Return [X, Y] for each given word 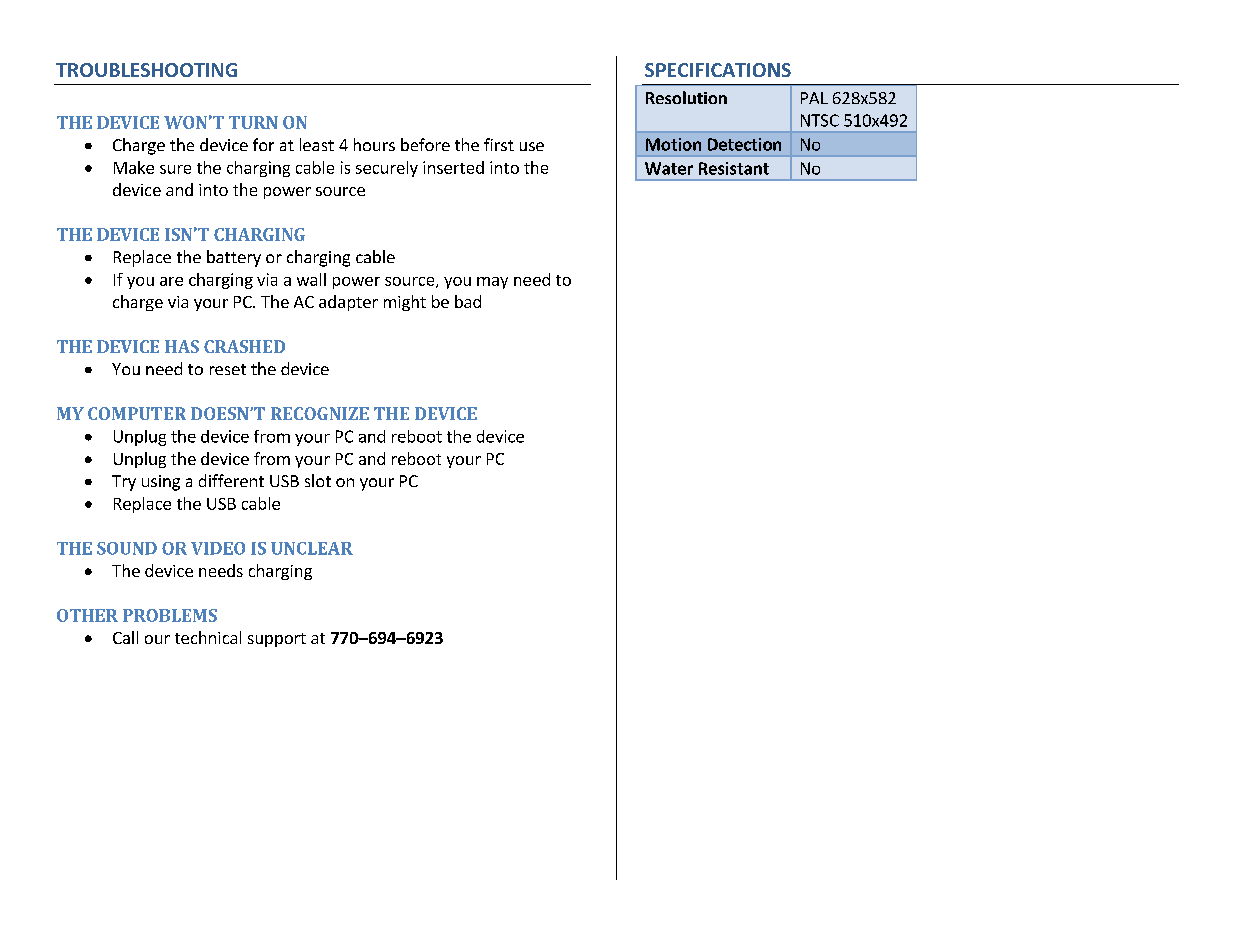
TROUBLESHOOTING [146, 70]
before [425, 144]
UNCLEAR [312, 548]
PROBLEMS [170, 615]
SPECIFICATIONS [718, 70]
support [277, 640]
